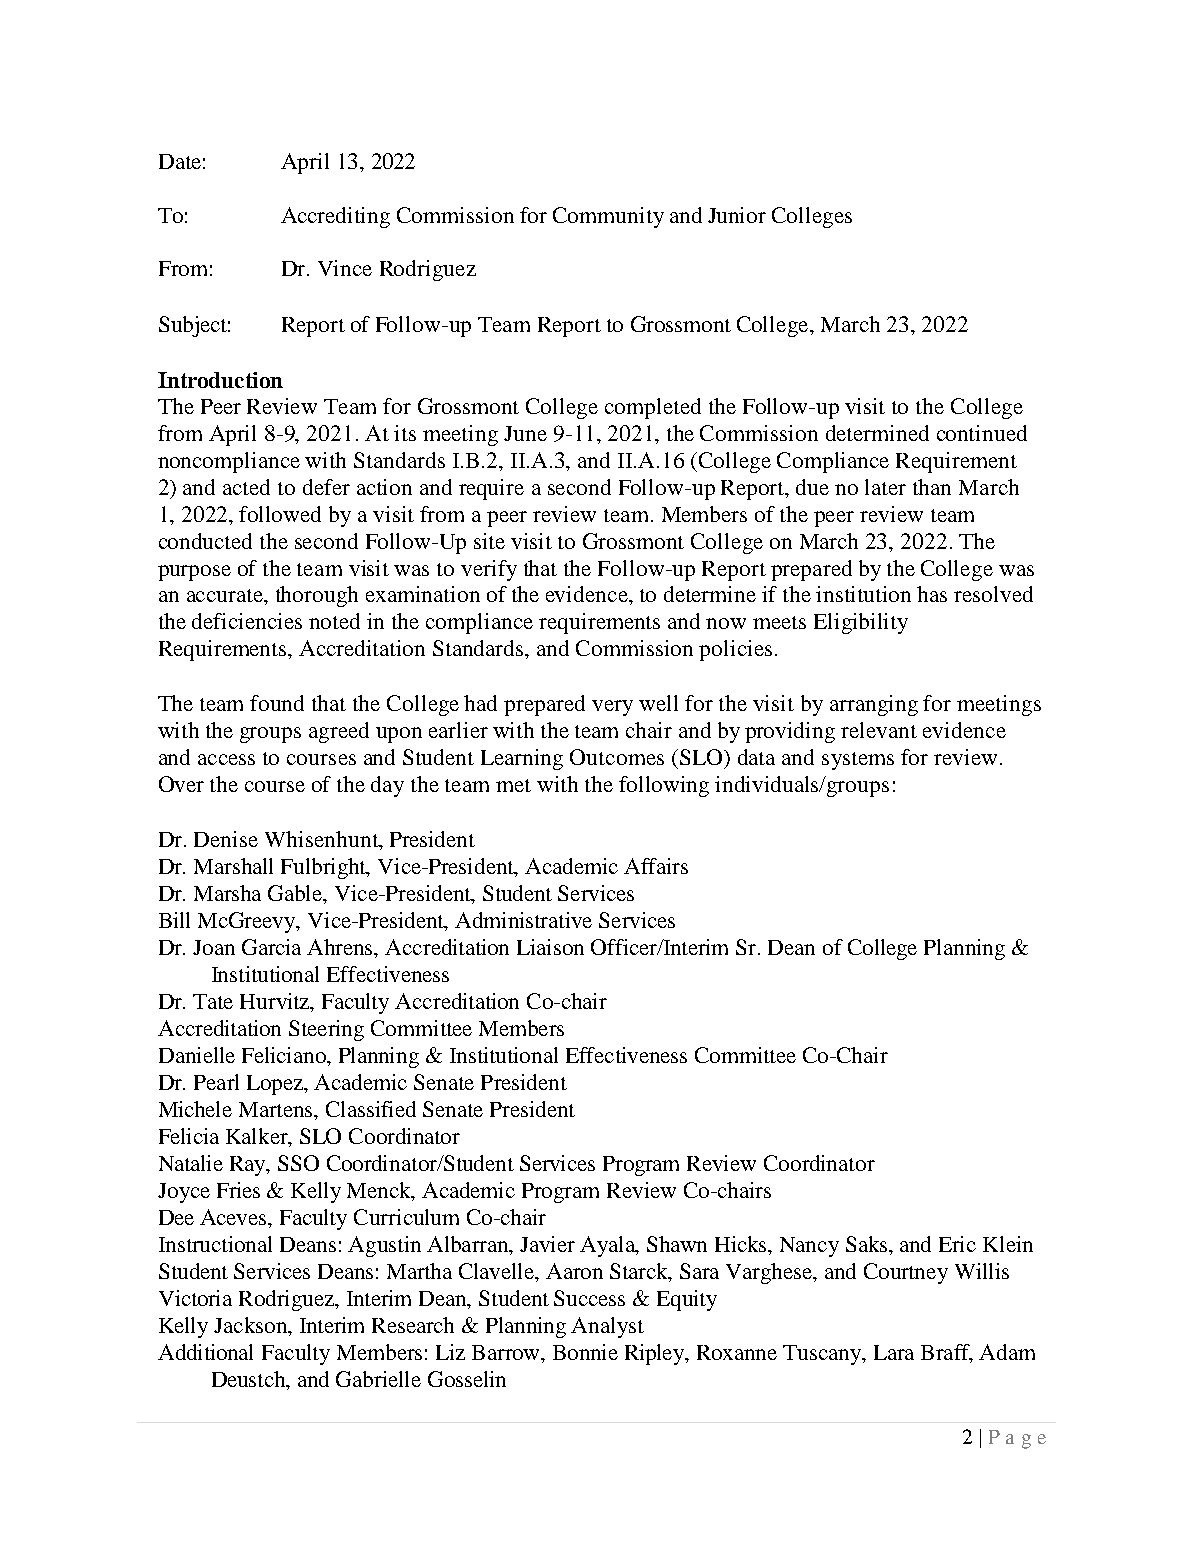 This image has width=1193, height=1544. I want to click on Outcomes, so click(617, 757).
